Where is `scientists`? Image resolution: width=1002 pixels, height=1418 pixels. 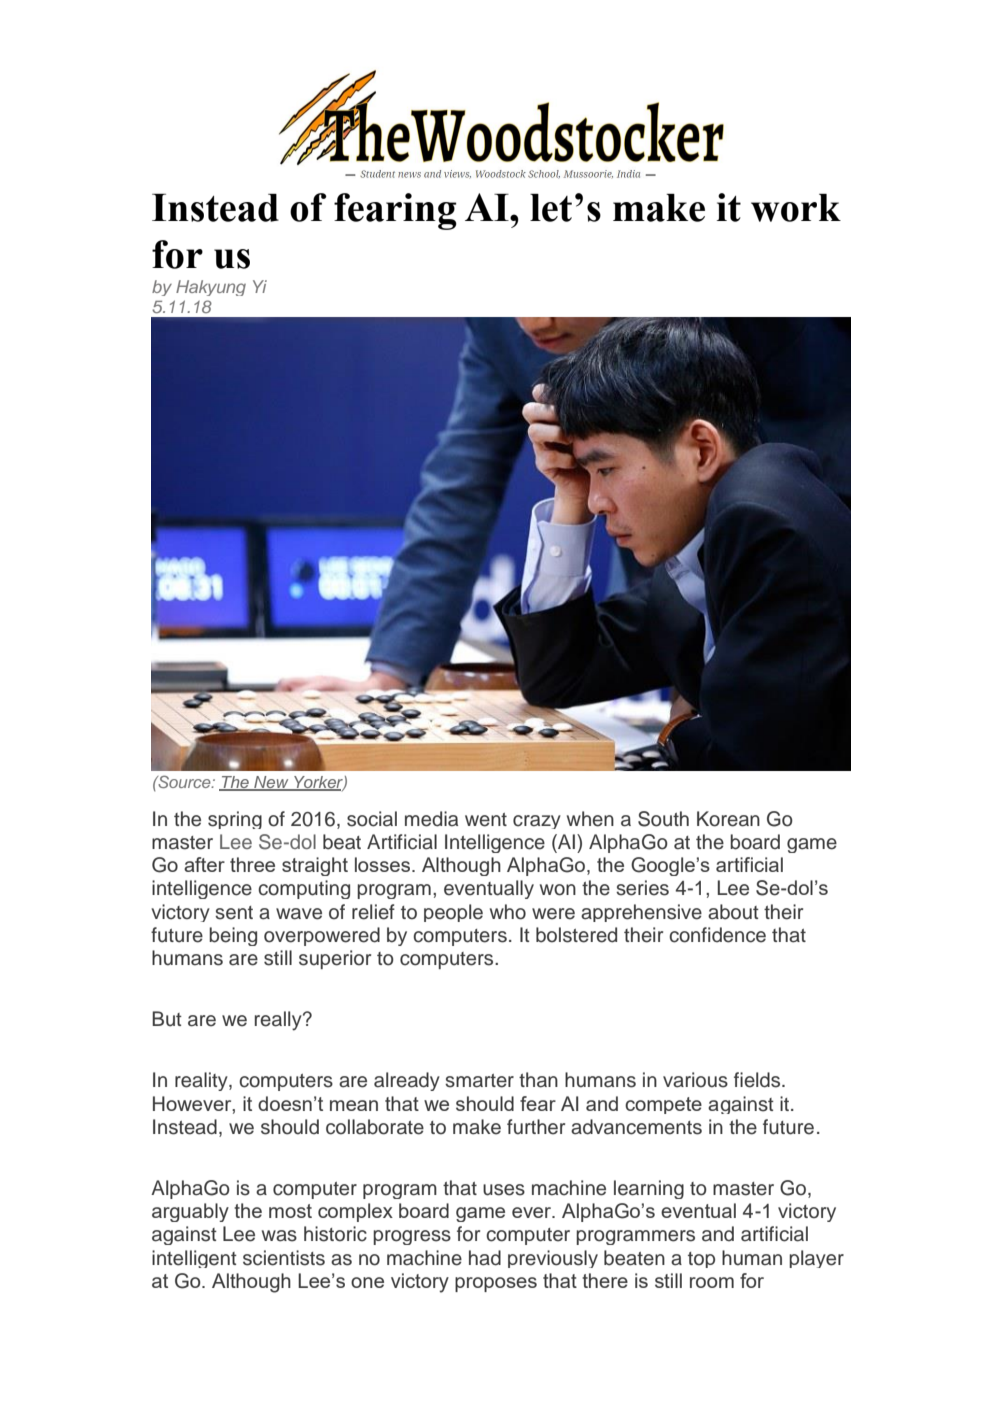 scientists is located at coordinates (284, 1258).
